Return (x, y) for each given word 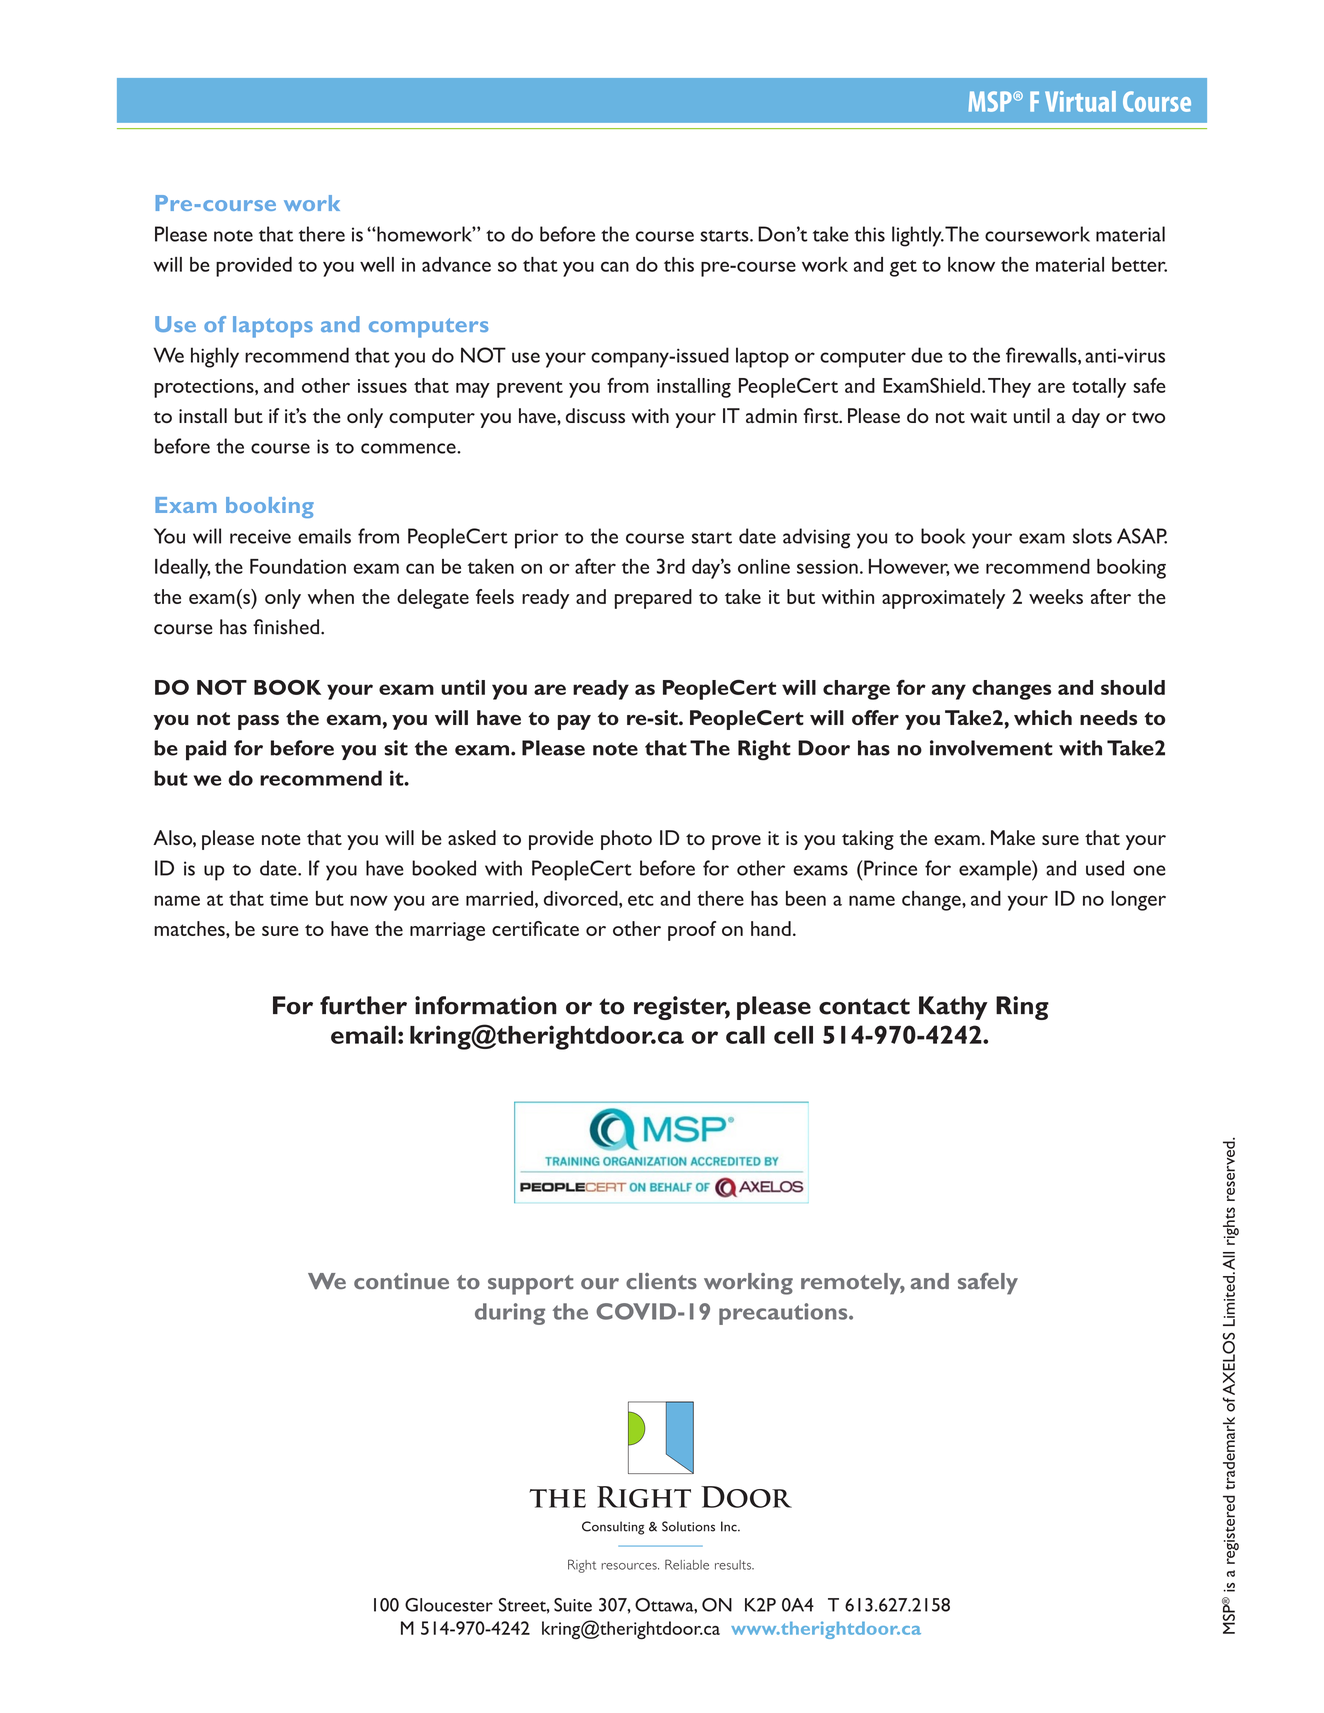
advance (456, 264)
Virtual (1080, 101)
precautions (784, 1314)
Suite (573, 1605)
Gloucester (449, 1605)
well (377, 264)
